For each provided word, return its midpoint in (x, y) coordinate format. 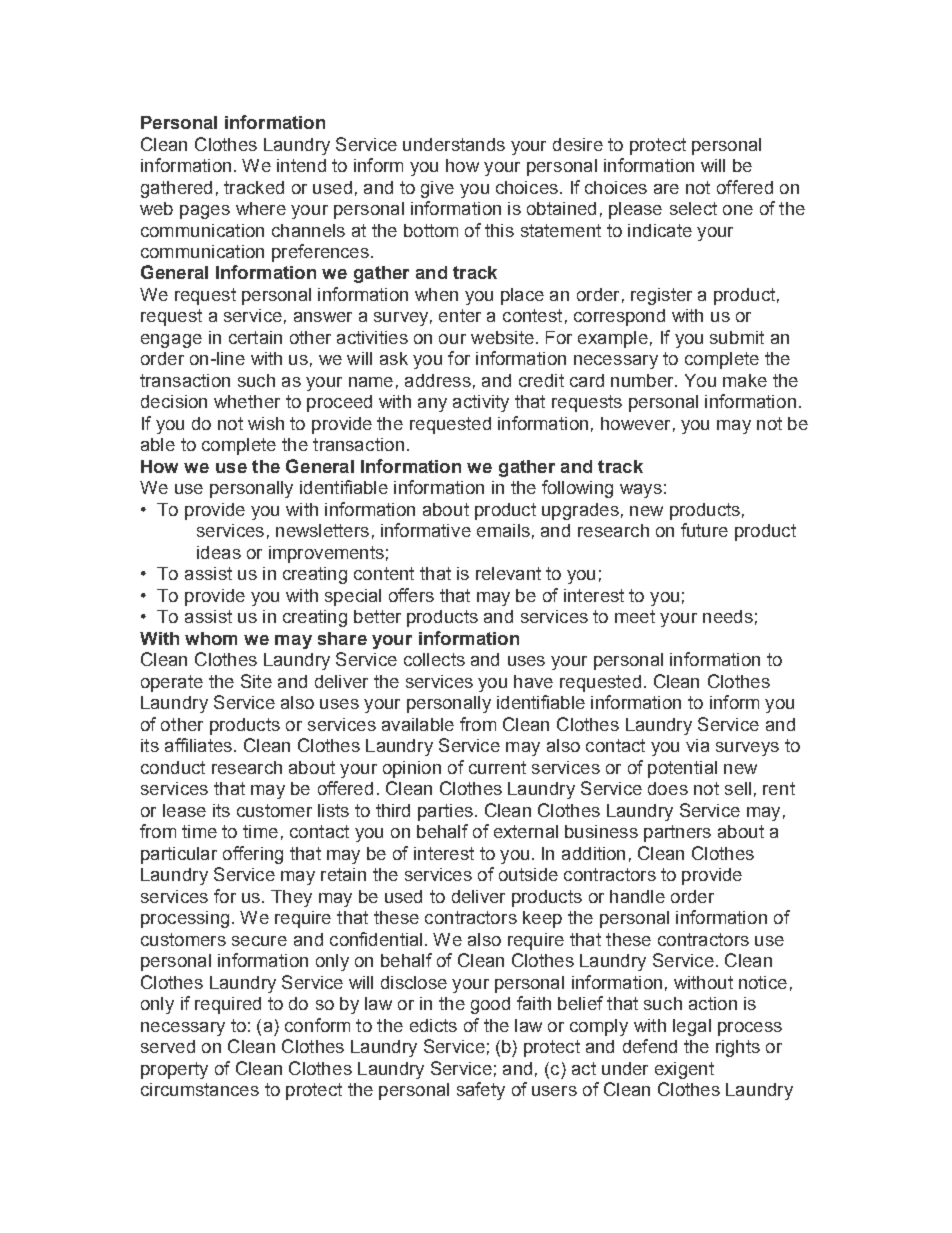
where (261, 208)
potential (682, 769)
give (437, 189)
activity (481, 403)
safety (481, 1091)
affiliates (198, 745)
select (693, 208)
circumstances (200, 1089)
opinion (412, 769)
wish (266, 423)
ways (641, 491)
